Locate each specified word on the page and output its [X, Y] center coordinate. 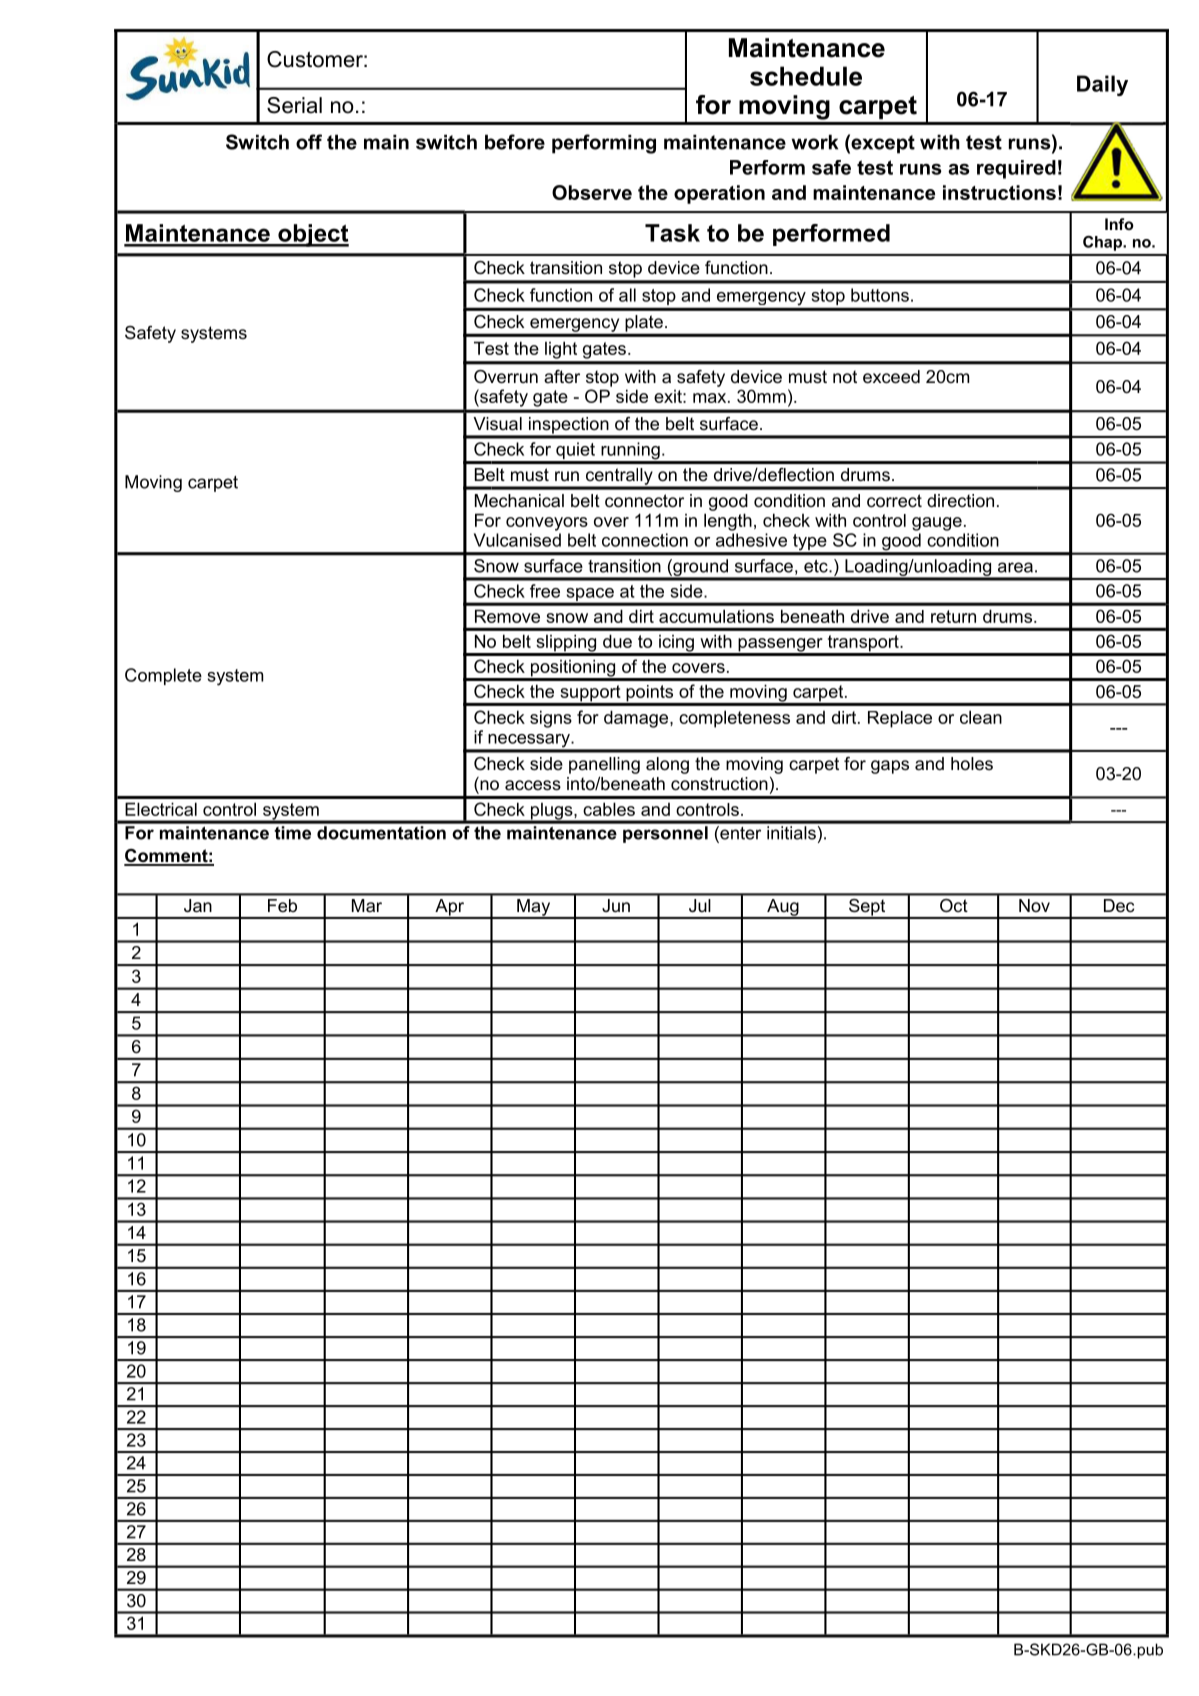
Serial [294, 105]
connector [644, 501]
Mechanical [519, 501]
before [515, 142]
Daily [1102, 85]
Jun [616, 905]
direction [960, 500]
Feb [282, 905]
